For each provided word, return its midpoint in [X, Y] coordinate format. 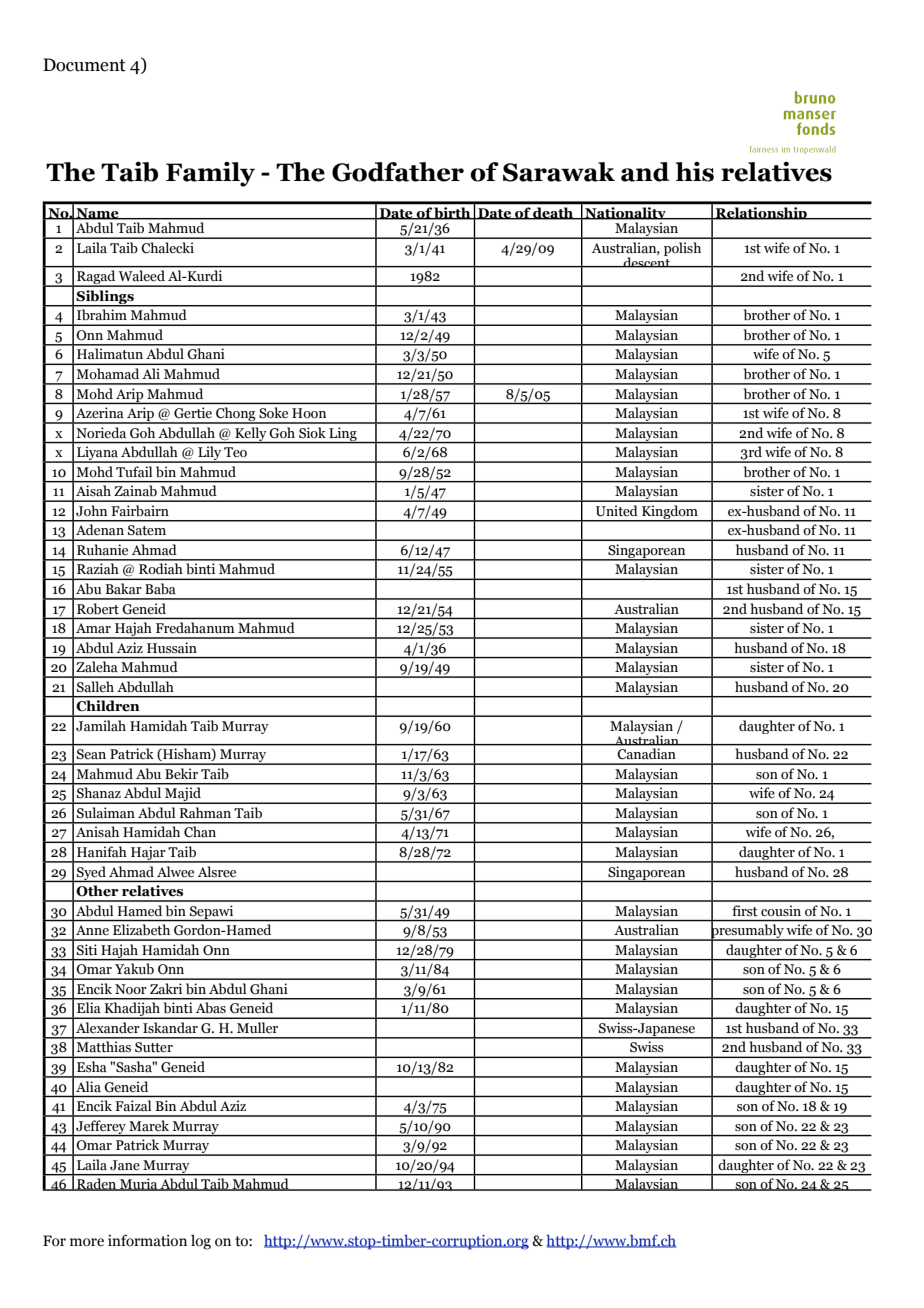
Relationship [761, 213]
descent [647, 261]
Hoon [309, 413]
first [744, 910]
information [147, 1240]
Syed [91, 874]
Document [84, 65]
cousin [781, 910]
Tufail [134, 471]
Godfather [398, 172]
